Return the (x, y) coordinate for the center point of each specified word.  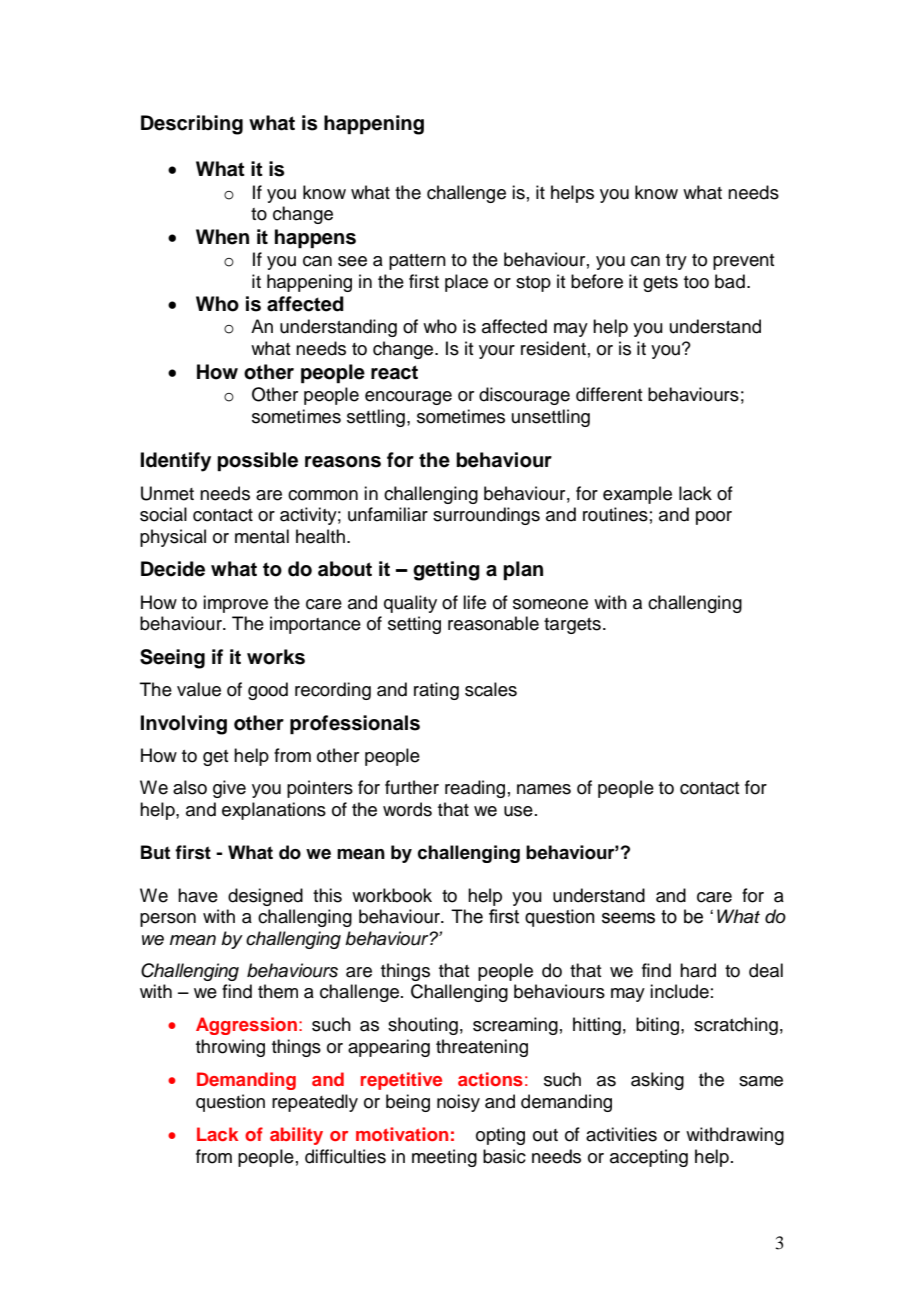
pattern (417, 262)
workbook (392, 895)
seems (628, 918)
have (198, 895)
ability (296, 1136)
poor (714, 518)
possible (257, 462)
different (609, 394)
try (676, 262)
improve (235, 604)
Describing (192, 125)
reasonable (493, 623)
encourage (408, 398)
